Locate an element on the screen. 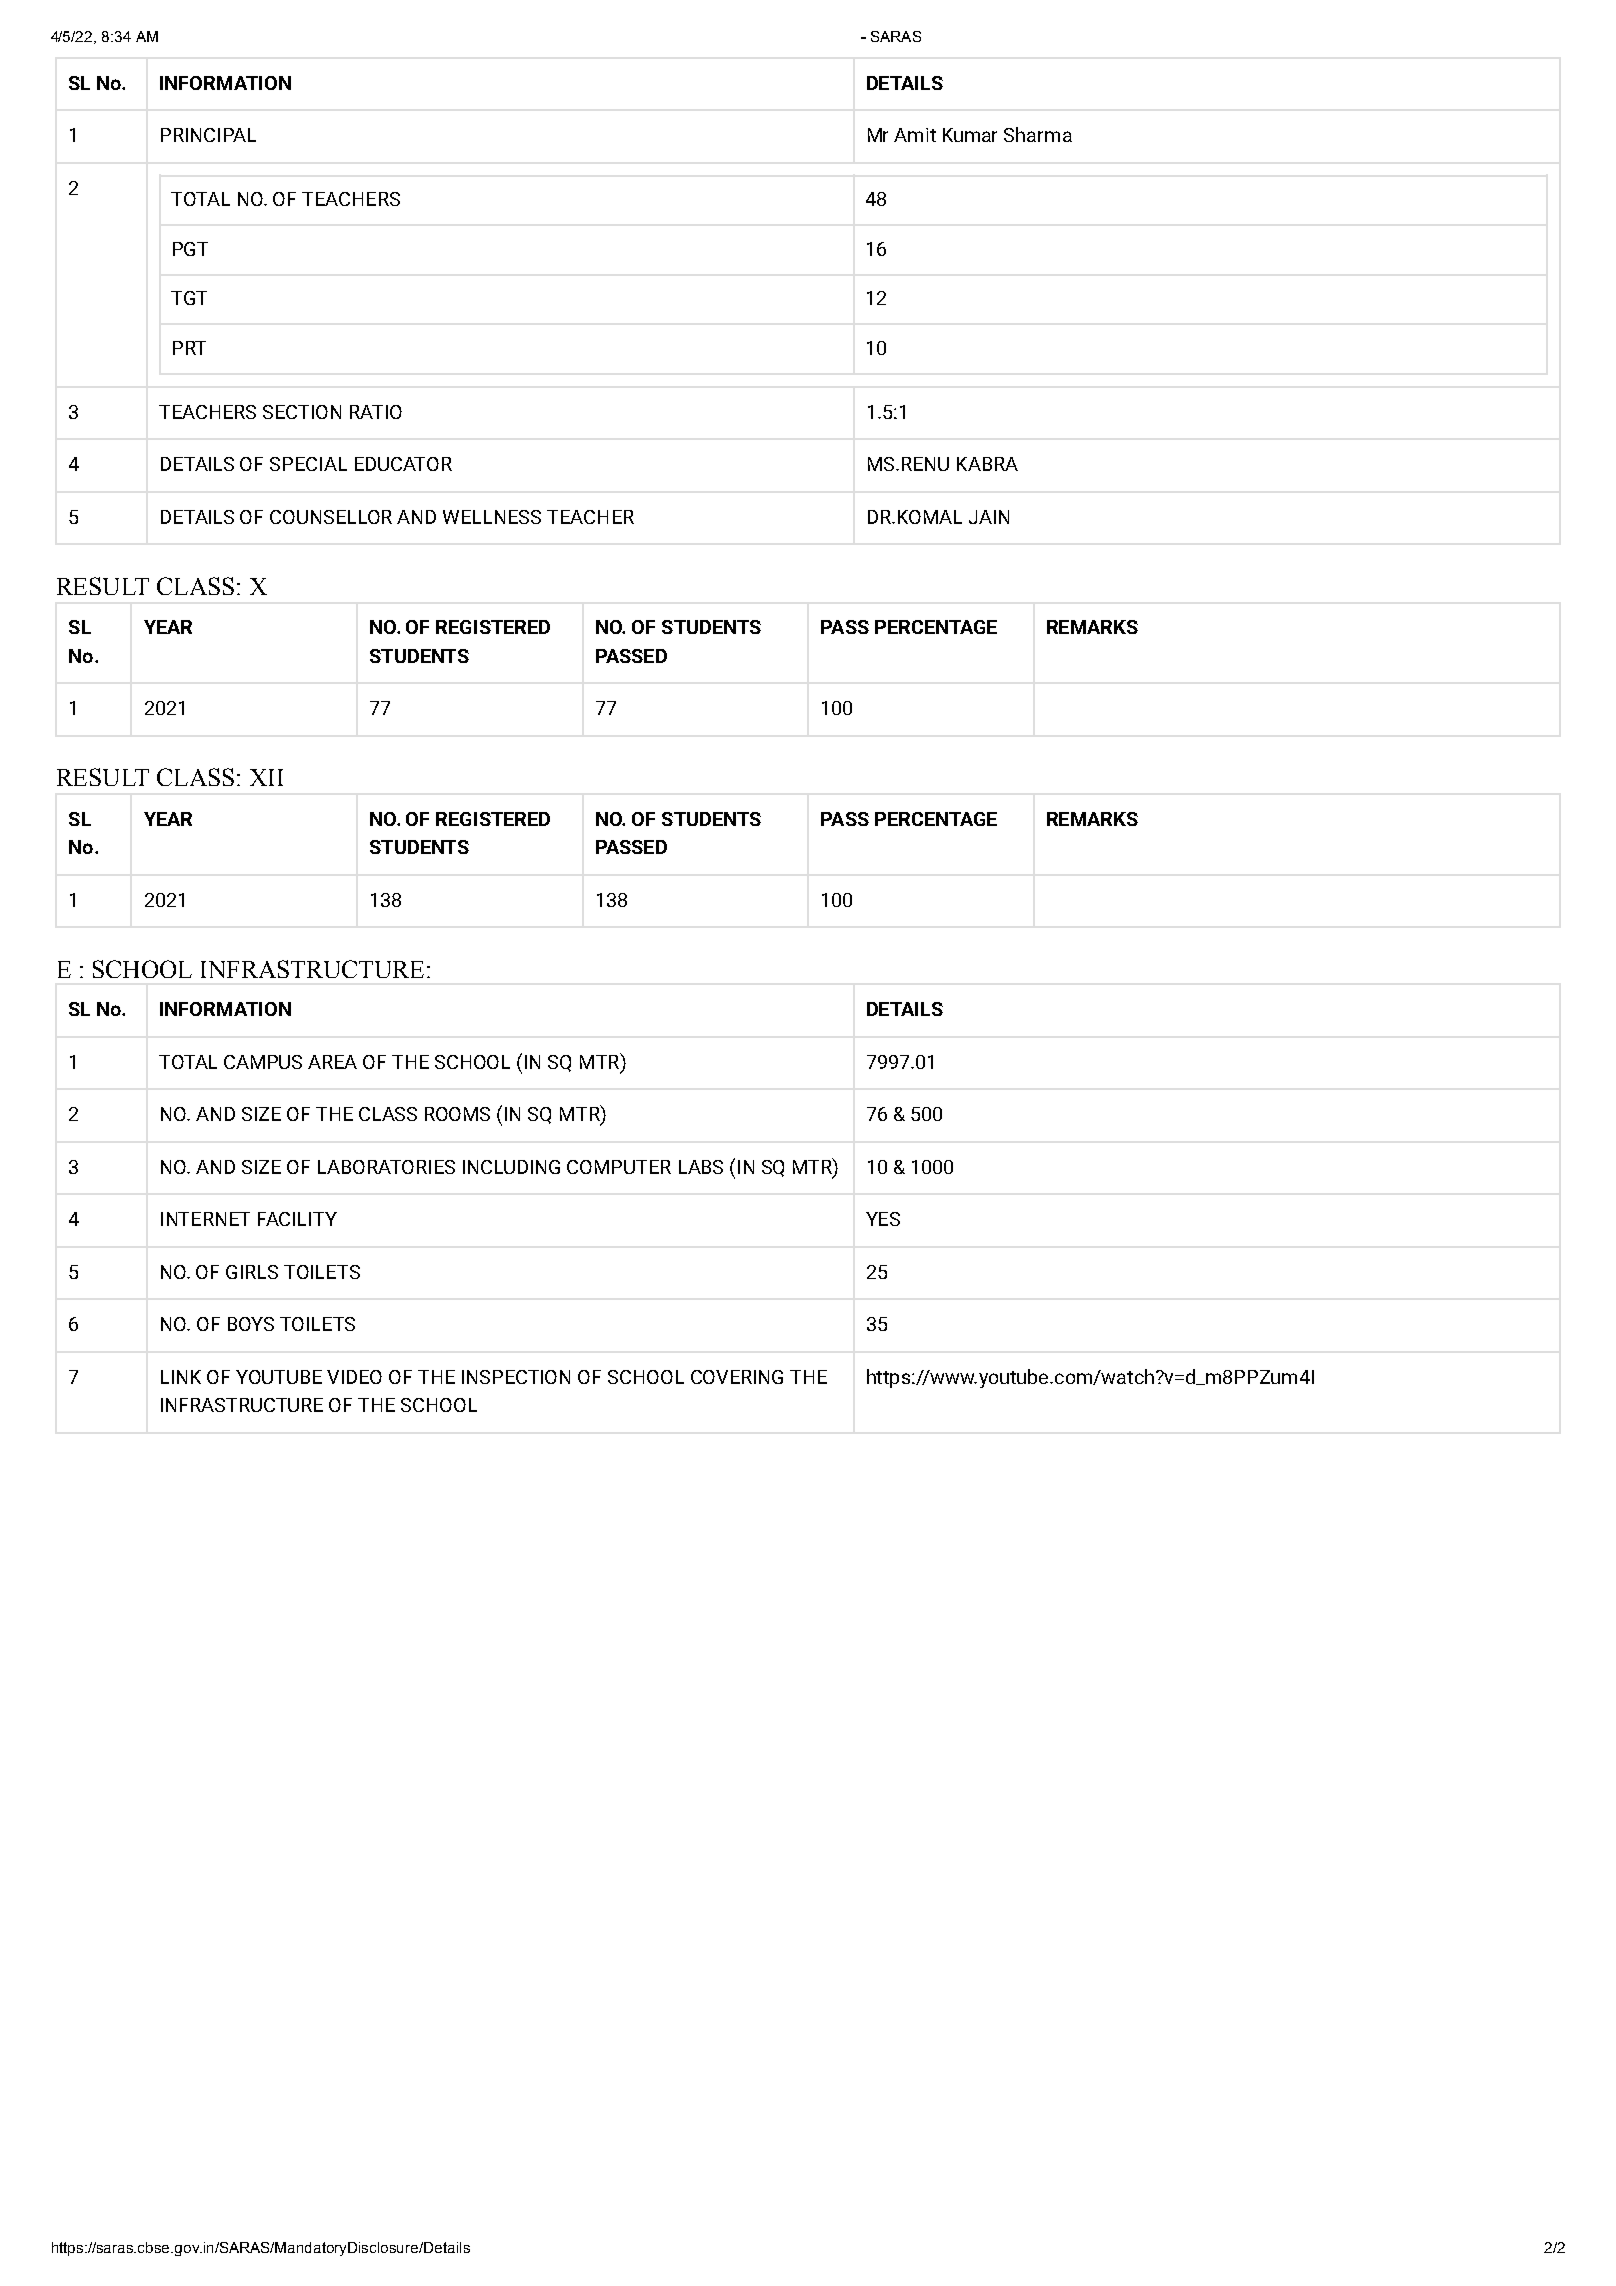 The width and height of the screenshot is (1616, 2286). JAIN is located at coordinates (989, 517).
